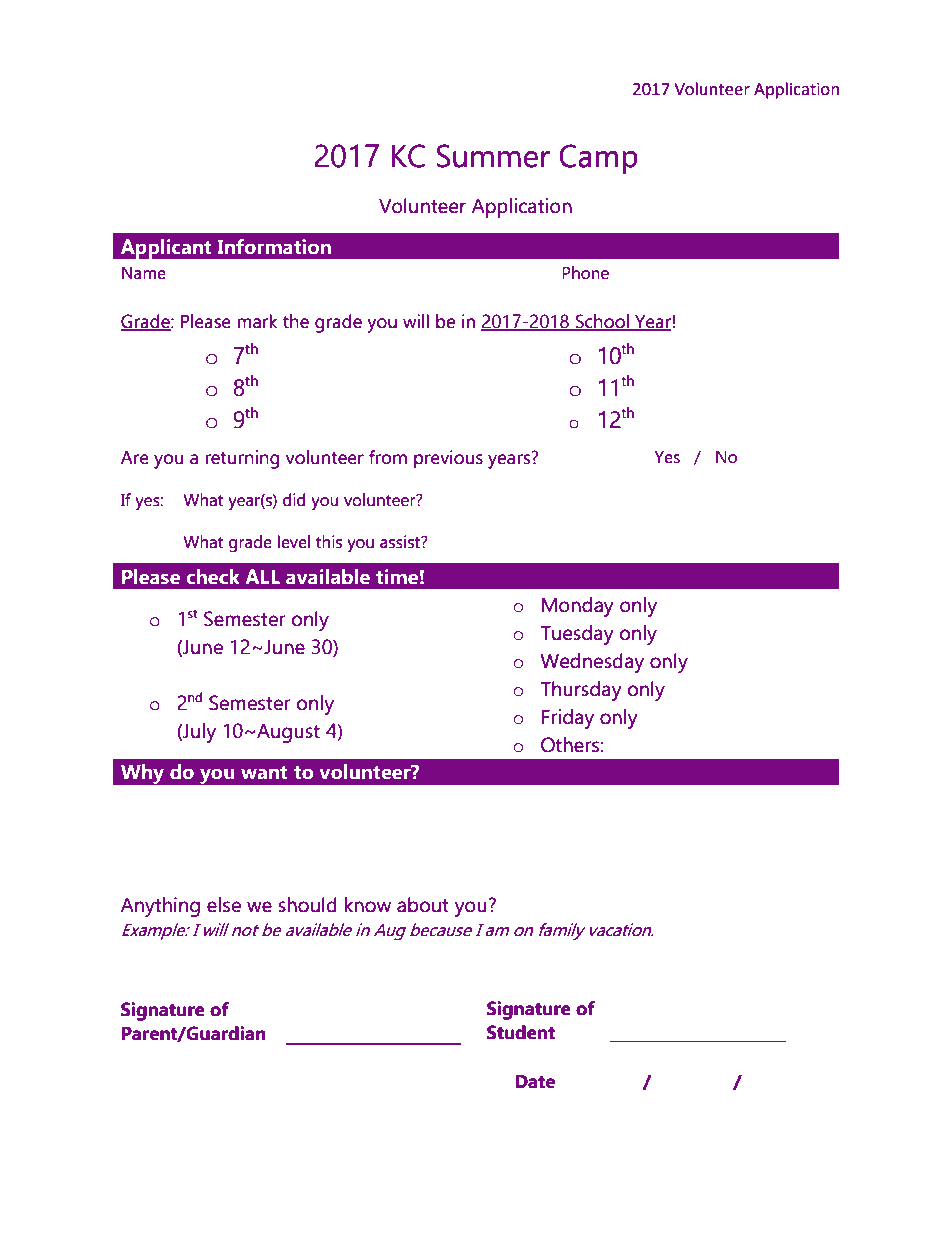 Image resolution: width=952 pixels, height=1233 pixels. I want to click on Summer, so click(493, 156).
